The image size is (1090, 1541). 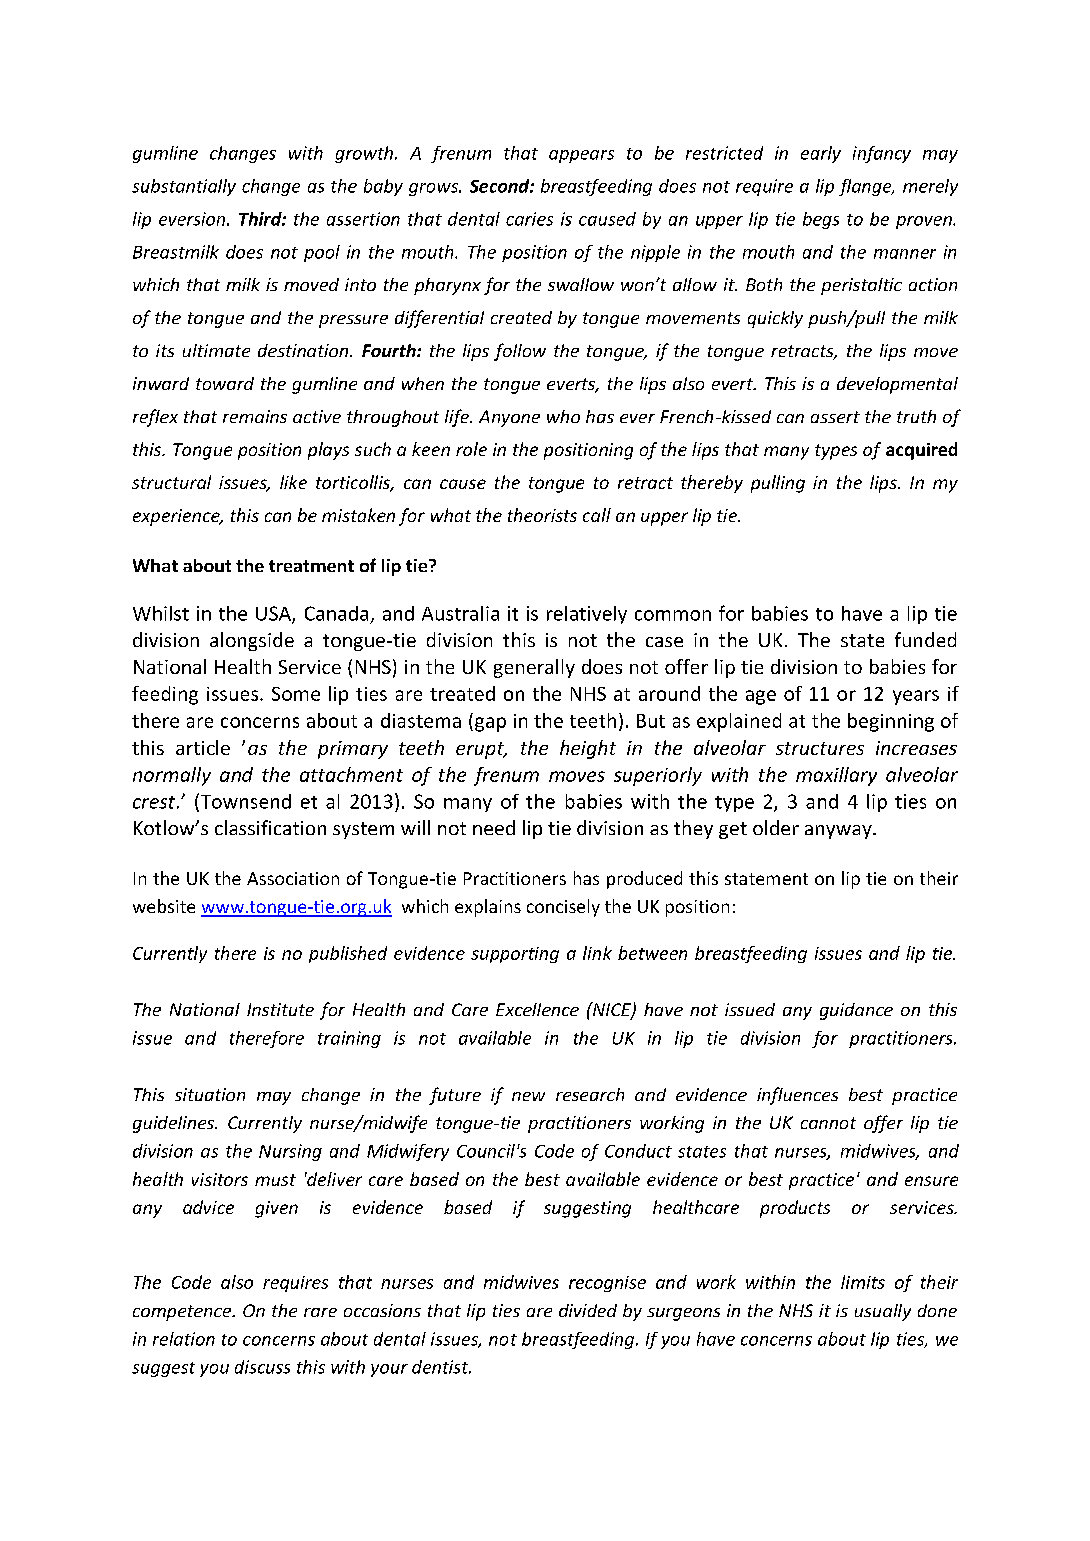 I want to click on caries, so click(x=529, y=219).
